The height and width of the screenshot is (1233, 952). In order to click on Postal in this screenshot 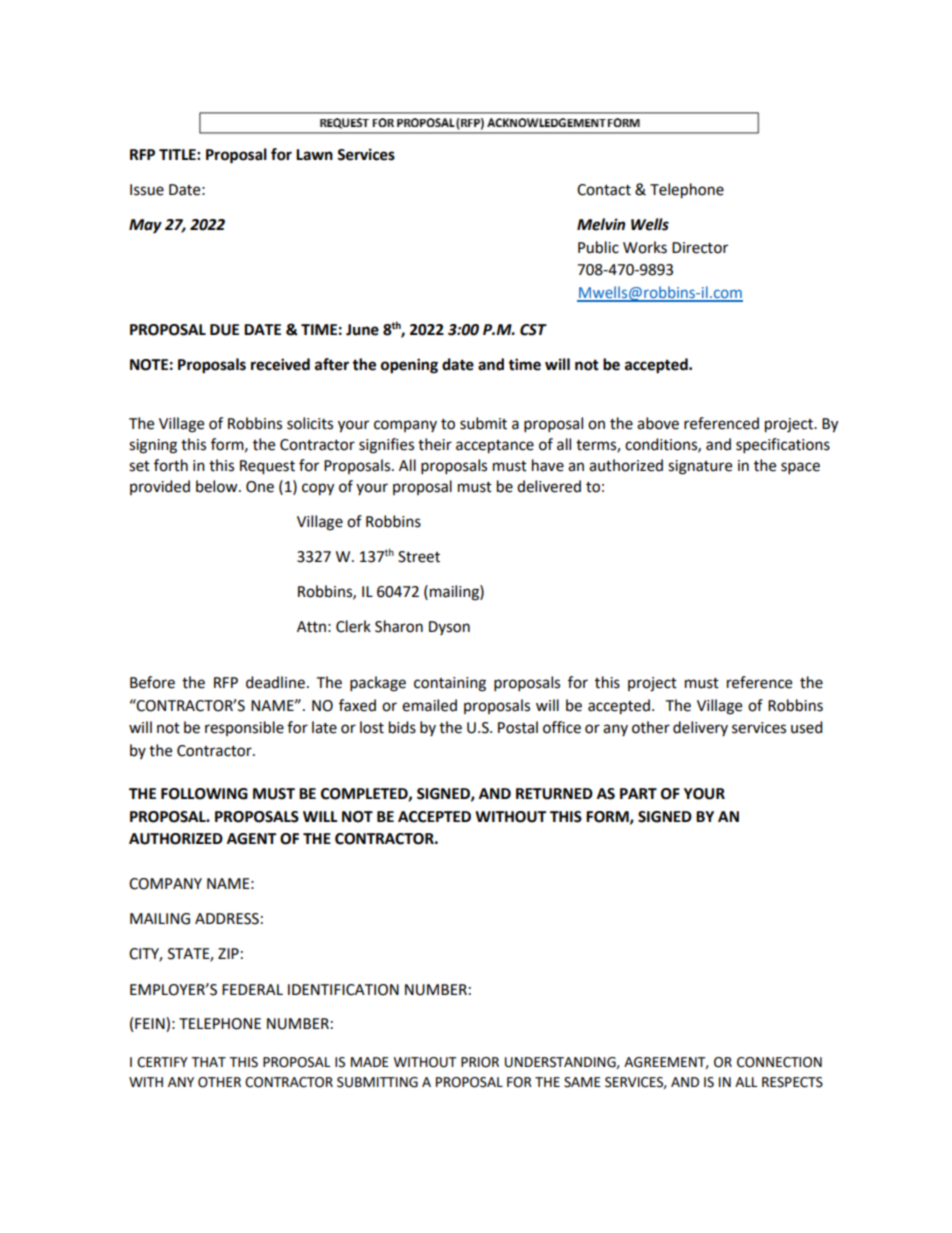, I will do `click(518, 727)`.
